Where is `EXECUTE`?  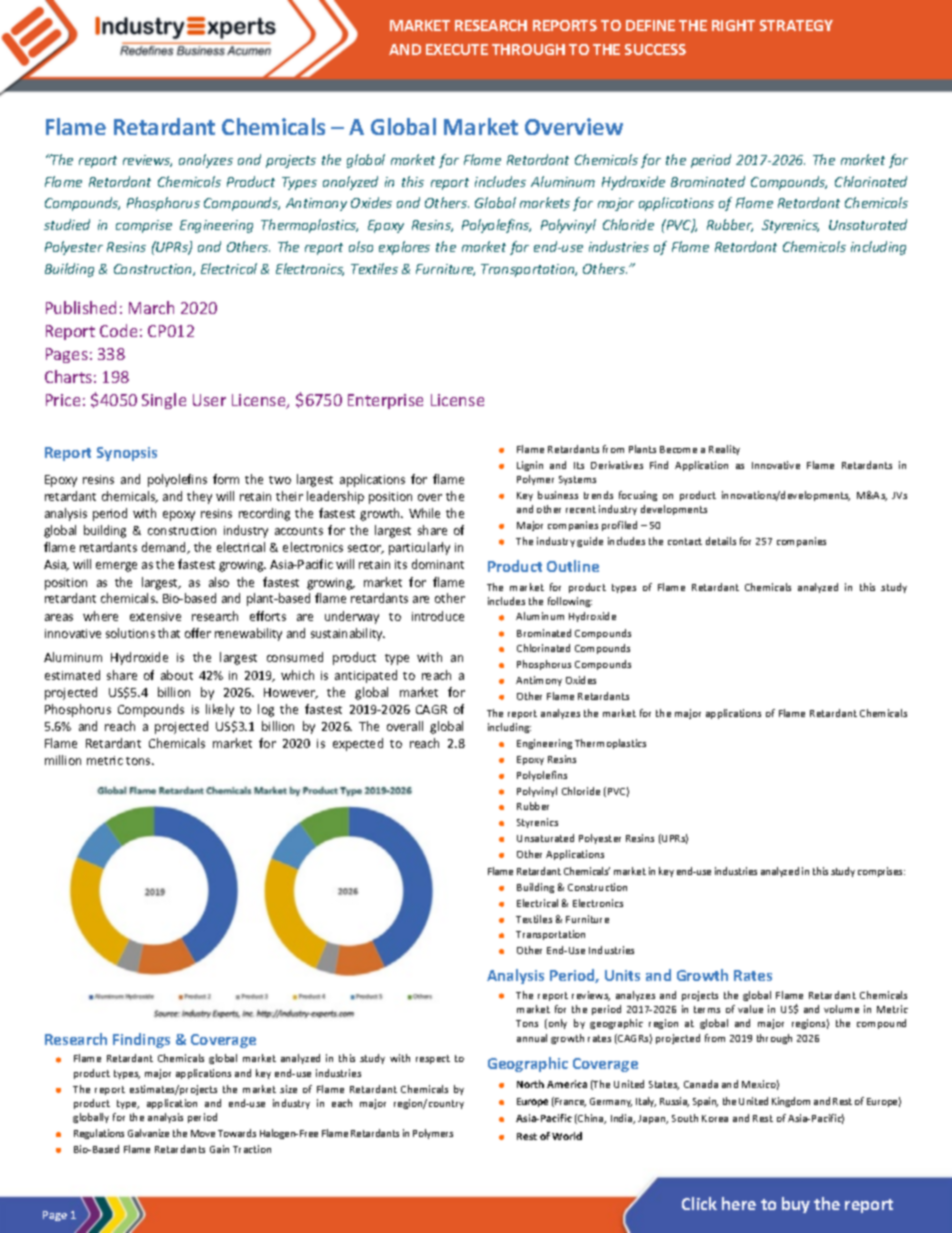 EXECUTE is located at coordinates (457, 49).
